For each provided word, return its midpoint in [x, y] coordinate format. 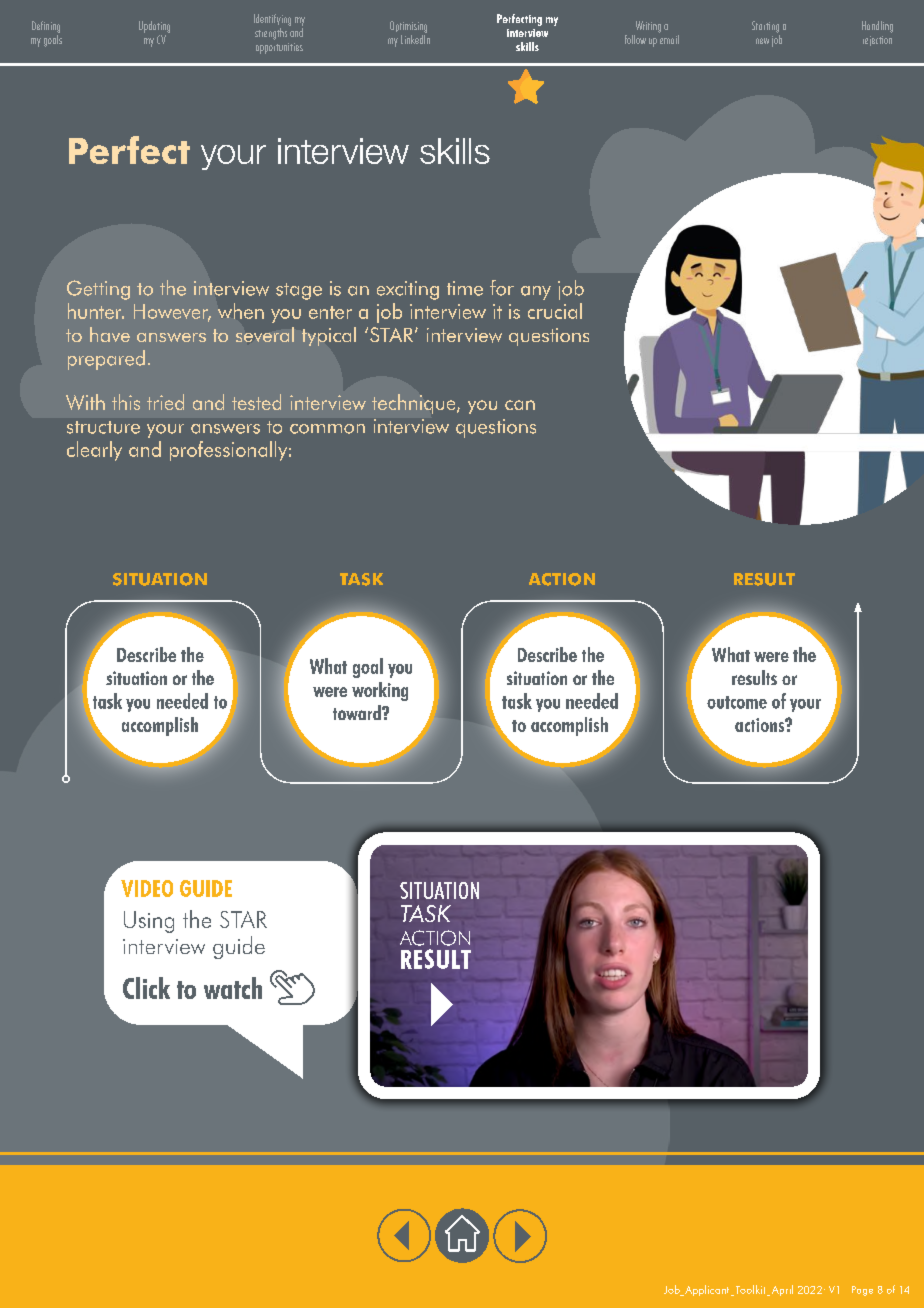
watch [233, 988]
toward [358, 712]
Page [862, 1291]
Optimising [408, 27]
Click [146, 988]
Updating [154, 27]
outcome [737, 702]
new [762, 41]
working [380, 691]
